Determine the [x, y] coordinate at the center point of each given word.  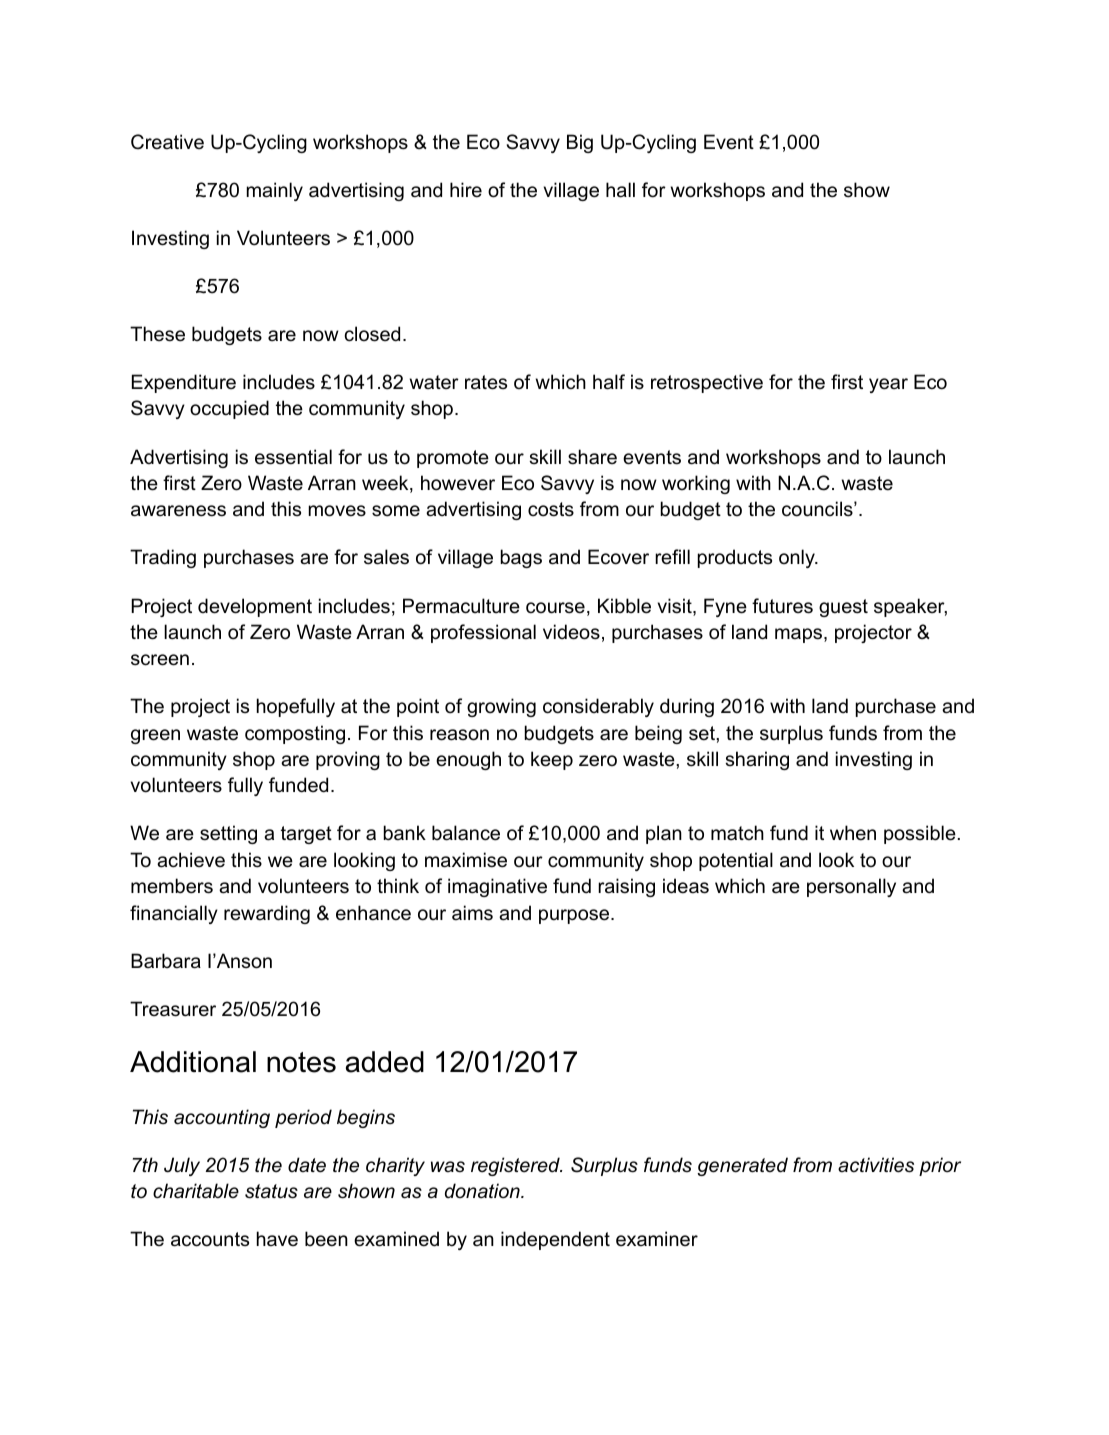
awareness [178, 511]
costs [551, 509]
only [798, 558]
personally [851, 887]
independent [555, 1240]
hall [620, 190]
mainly [275, 191]
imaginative [497, 887]
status [271, 1191]
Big [580, 143]
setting [228, 834]
